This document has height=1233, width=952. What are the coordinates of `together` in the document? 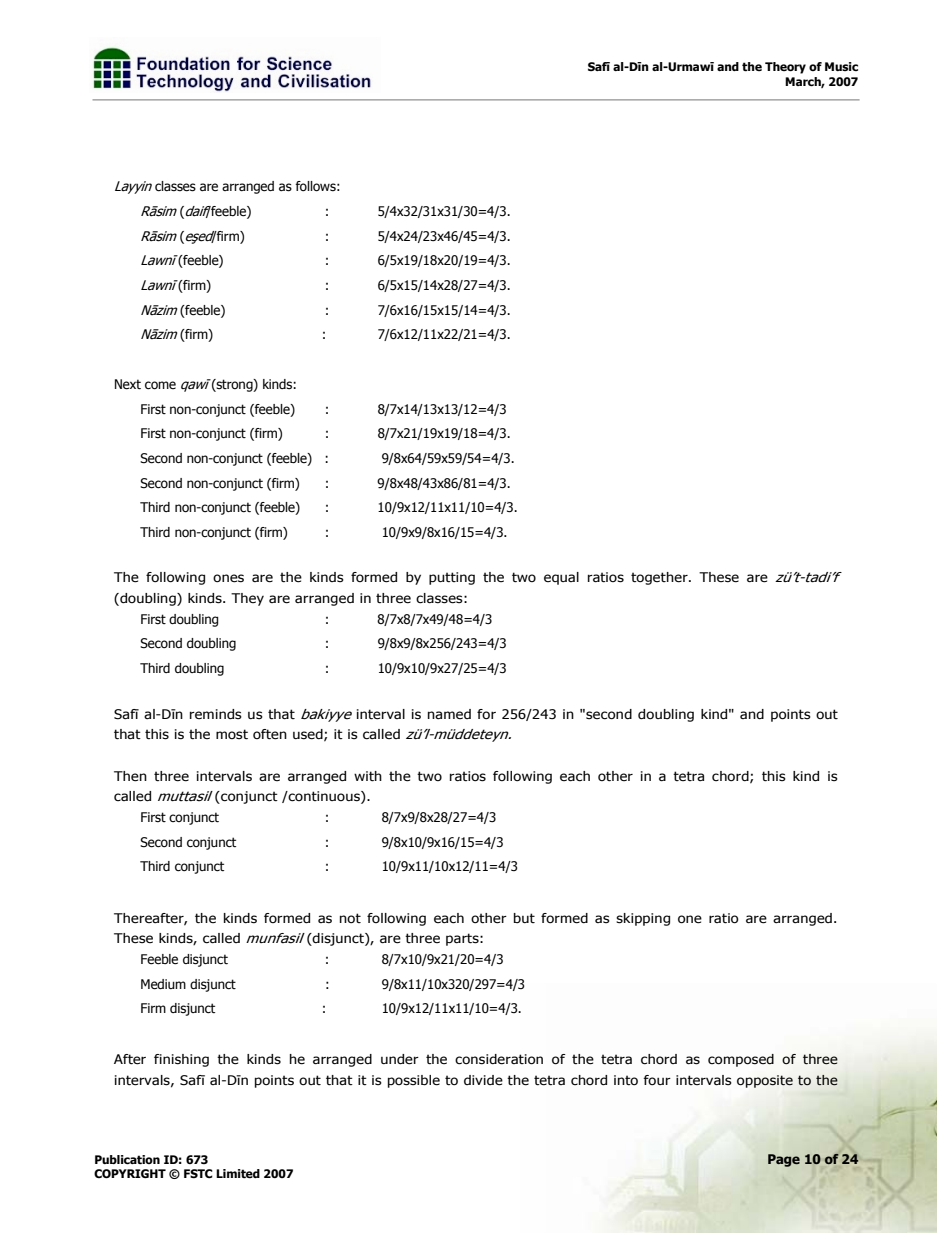 It's located at (660, 578).
